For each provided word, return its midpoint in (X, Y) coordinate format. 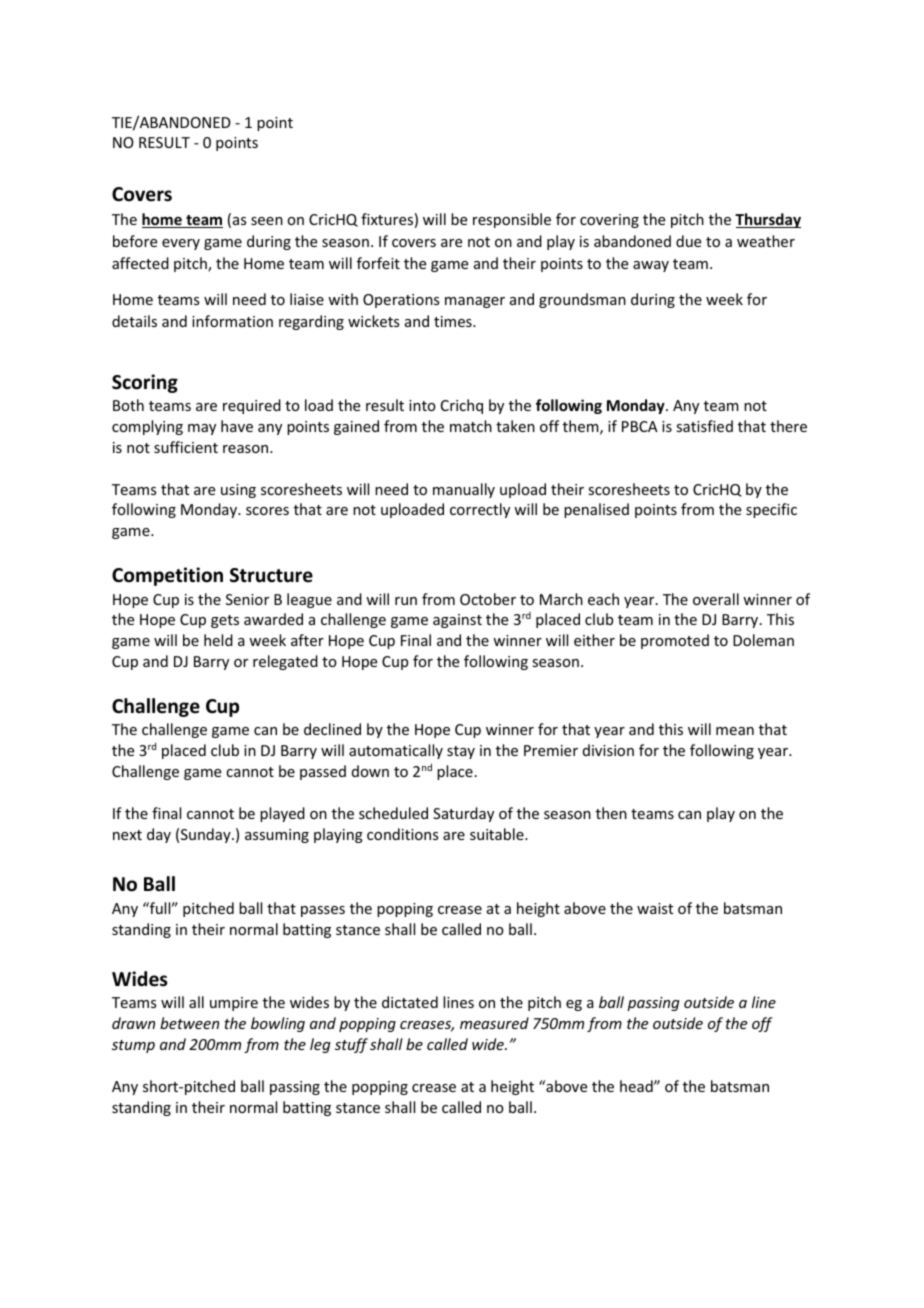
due (688, 241)
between (189, 1023)
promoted (675, 641)
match (471, 426)
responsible (512, 220)
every (181, 244)
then (611, 813)
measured (494, 1023)
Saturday (463, 814)
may (202, 429)
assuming (277, 836)
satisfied (704, 426)
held (218, 640)
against (457, 621)
